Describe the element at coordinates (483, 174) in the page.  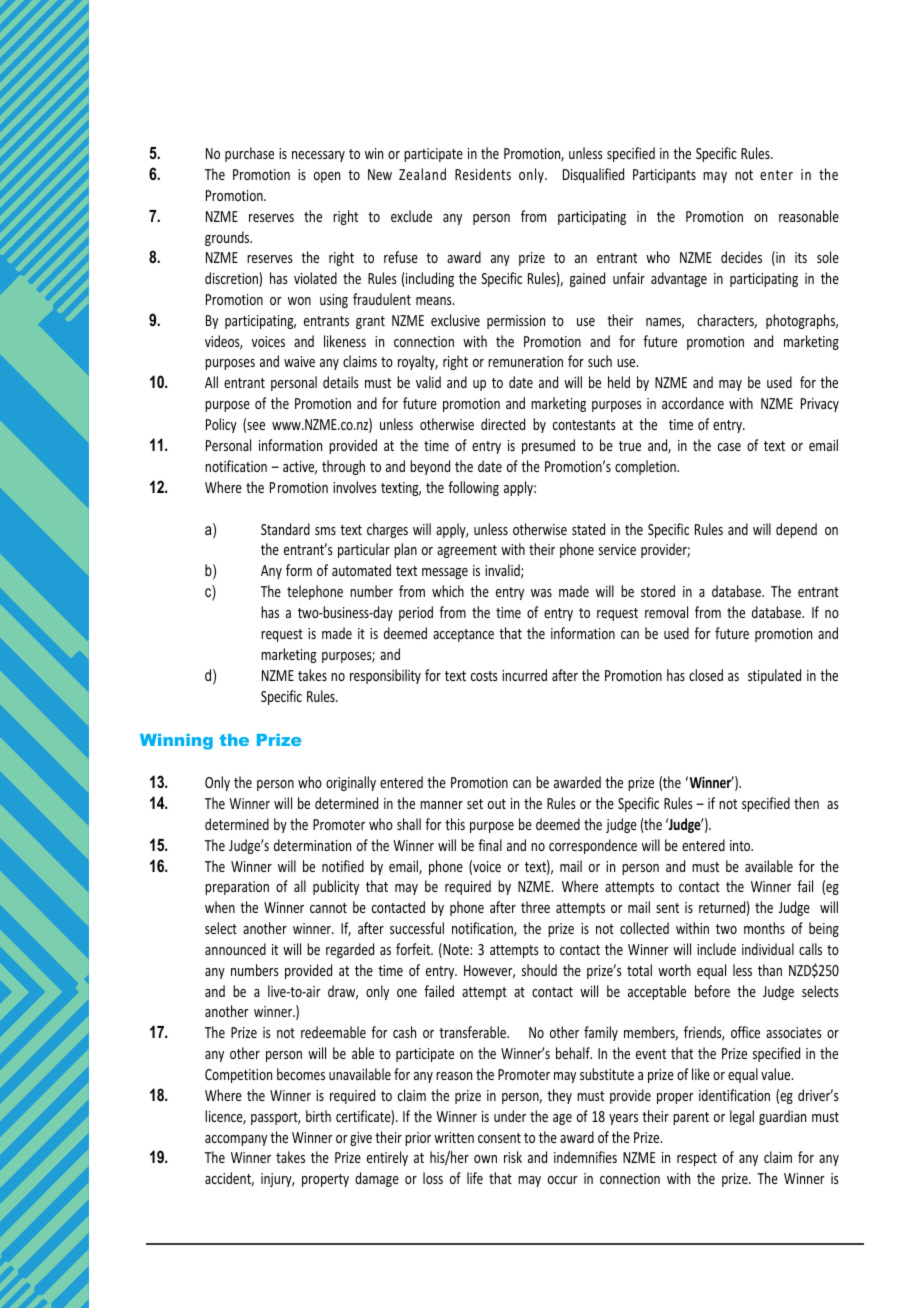
I see `Residents` at that location.
